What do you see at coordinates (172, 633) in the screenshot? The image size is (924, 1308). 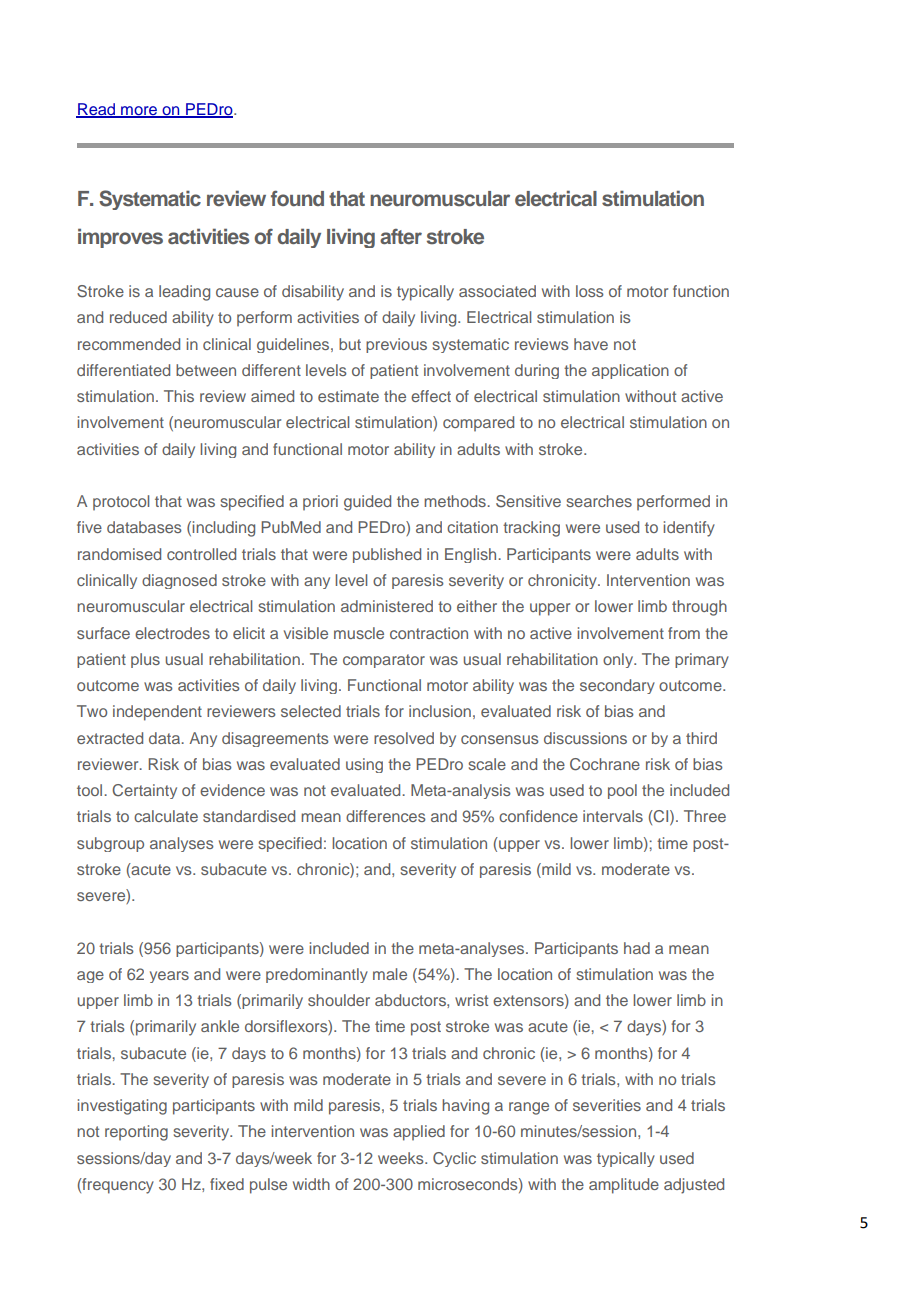 I see `electrodes` at bounding box center [172, 633].
